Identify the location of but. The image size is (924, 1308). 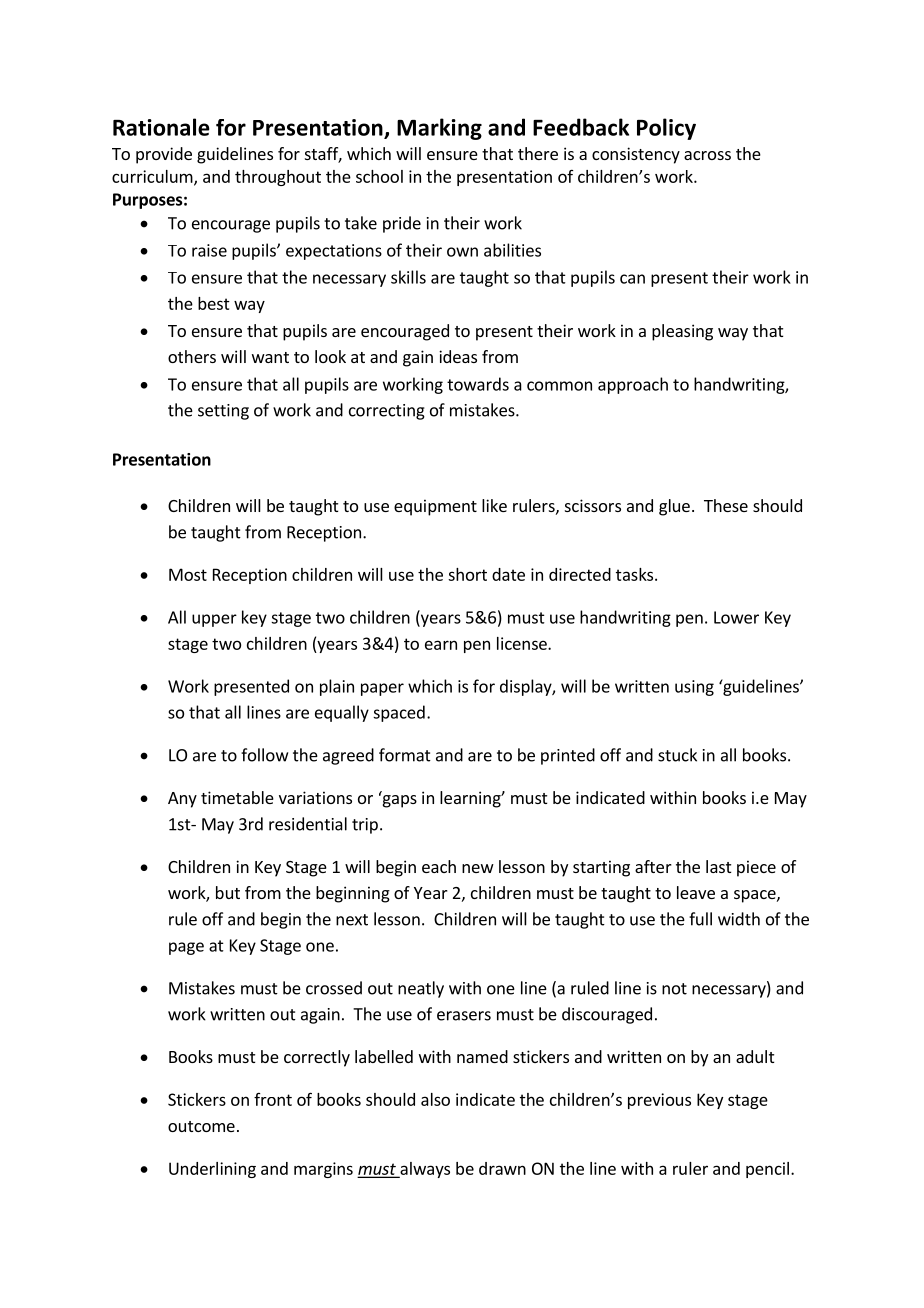
(228, 892).
